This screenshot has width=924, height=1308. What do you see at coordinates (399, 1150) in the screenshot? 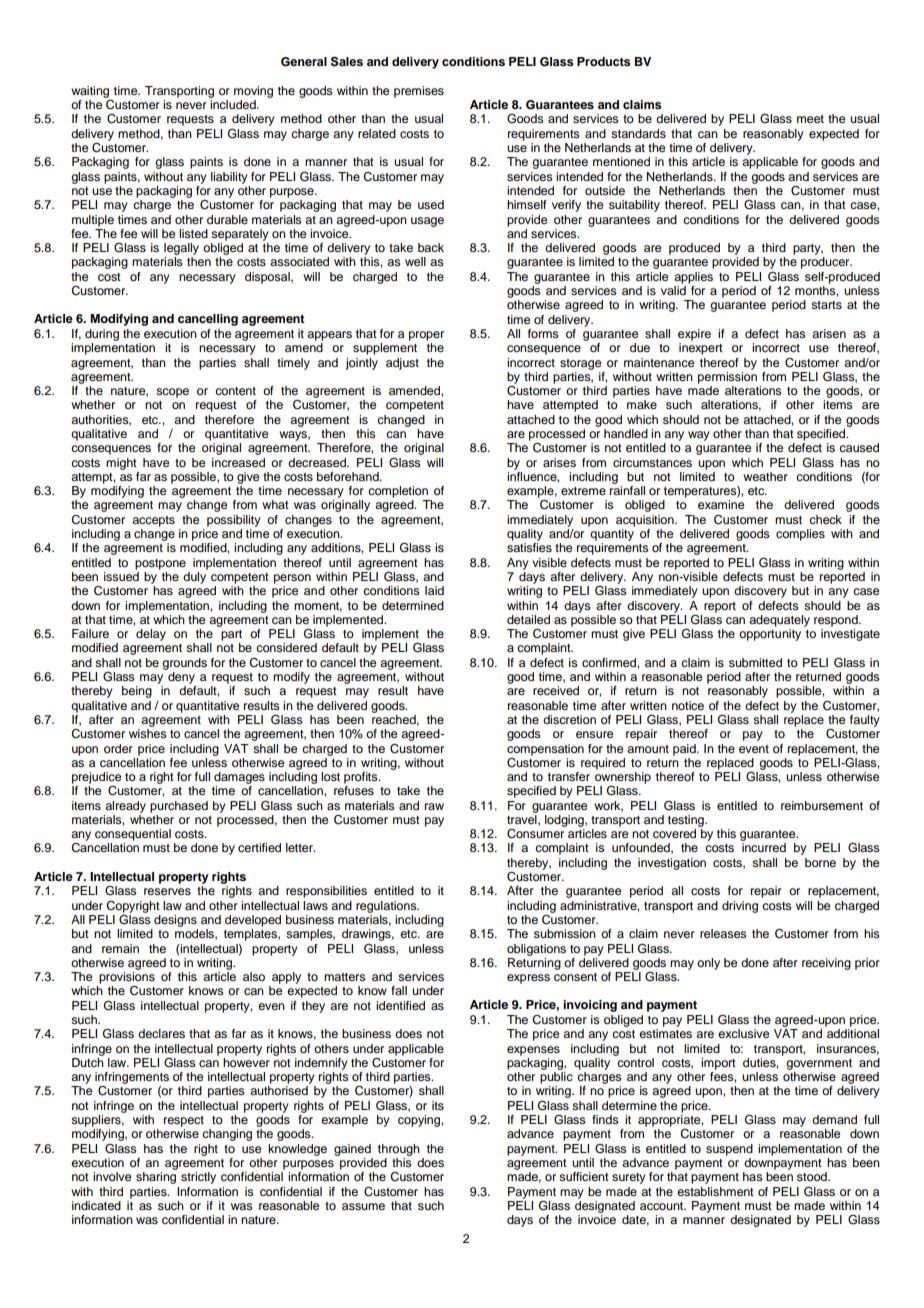
I see `through` at bounding box center [399, 1150].
